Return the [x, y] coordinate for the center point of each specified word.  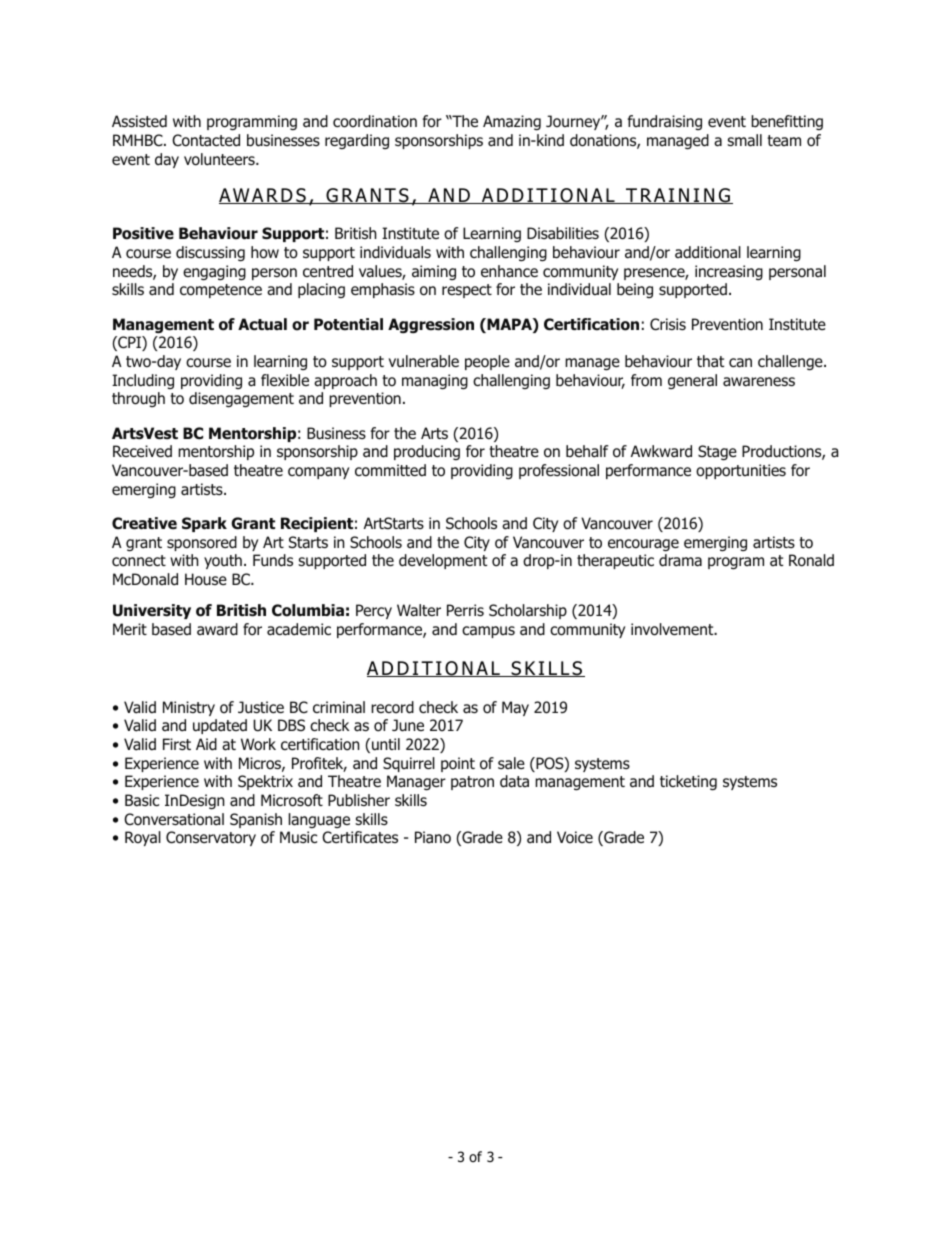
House [206, 579]
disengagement [241, 399]
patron [472, 783]
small [744, 140]
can [740, 363]
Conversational [174, 819]
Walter [419, 610]
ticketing [688, 782]
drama [680, 560]
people [487, 362]
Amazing [512, 122]
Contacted [206, 140]
